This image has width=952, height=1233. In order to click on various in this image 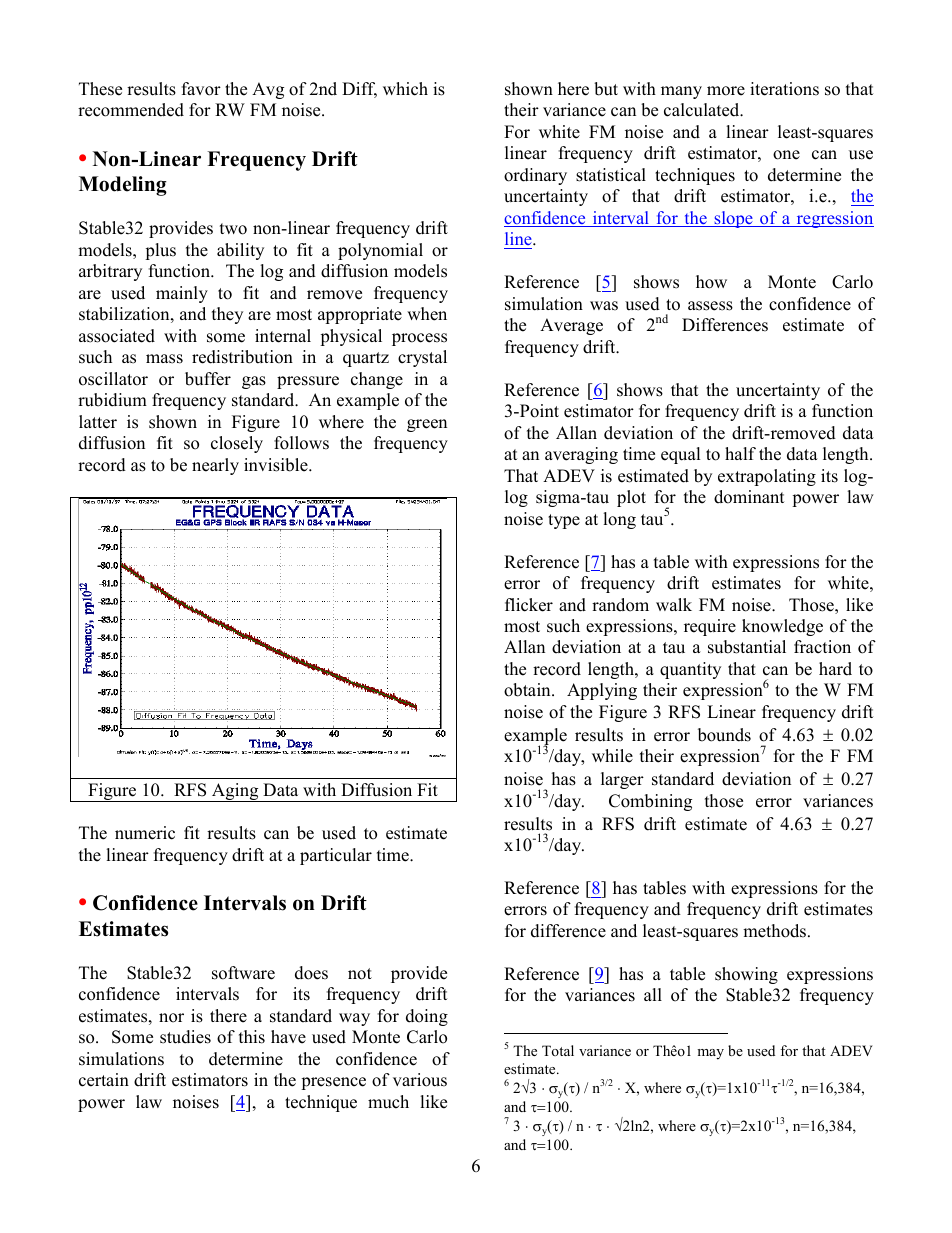, I will do `click(420, 1080)`.
